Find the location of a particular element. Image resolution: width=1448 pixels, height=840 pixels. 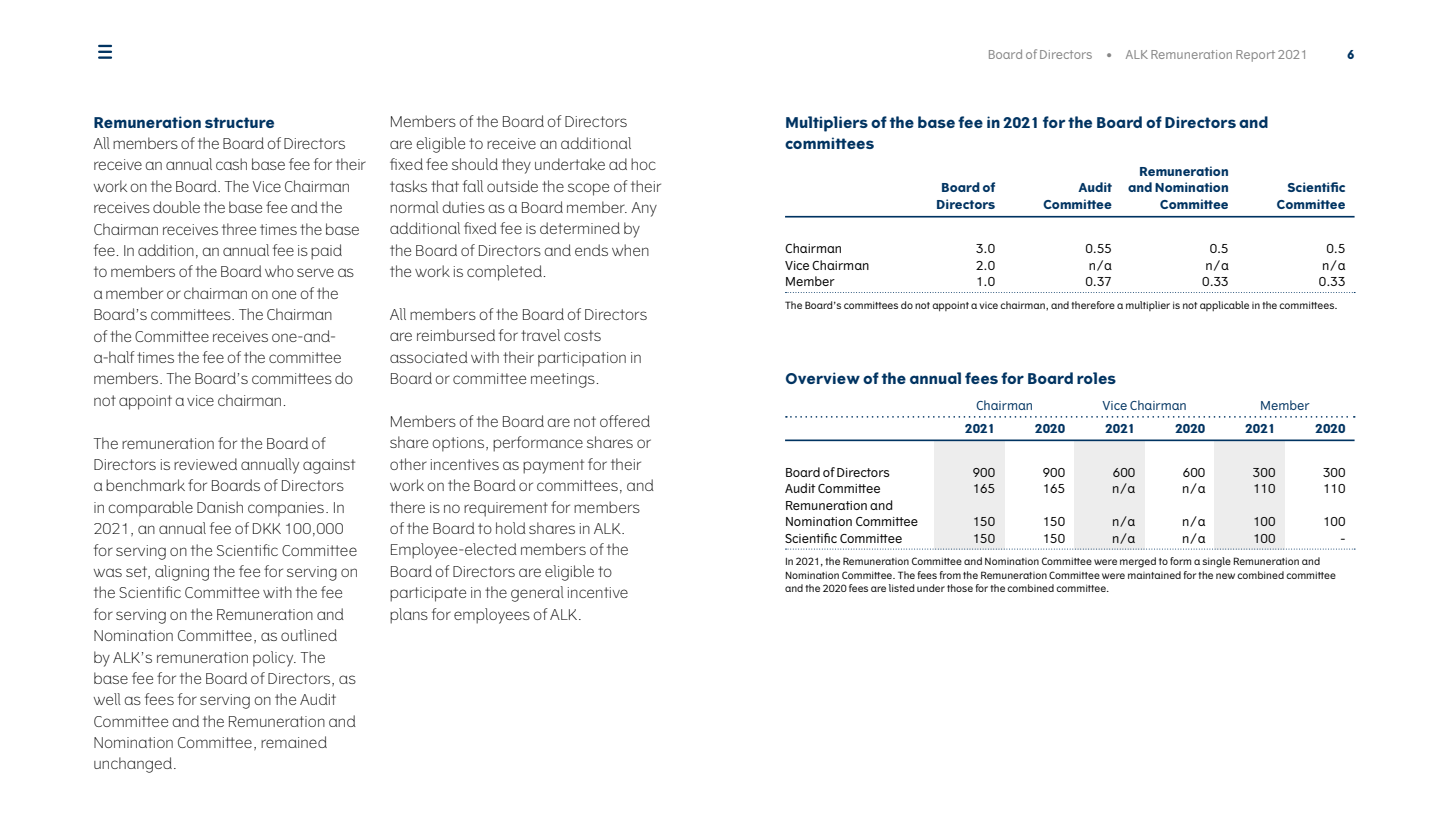

aligning is located at coordinates (182, 573).
